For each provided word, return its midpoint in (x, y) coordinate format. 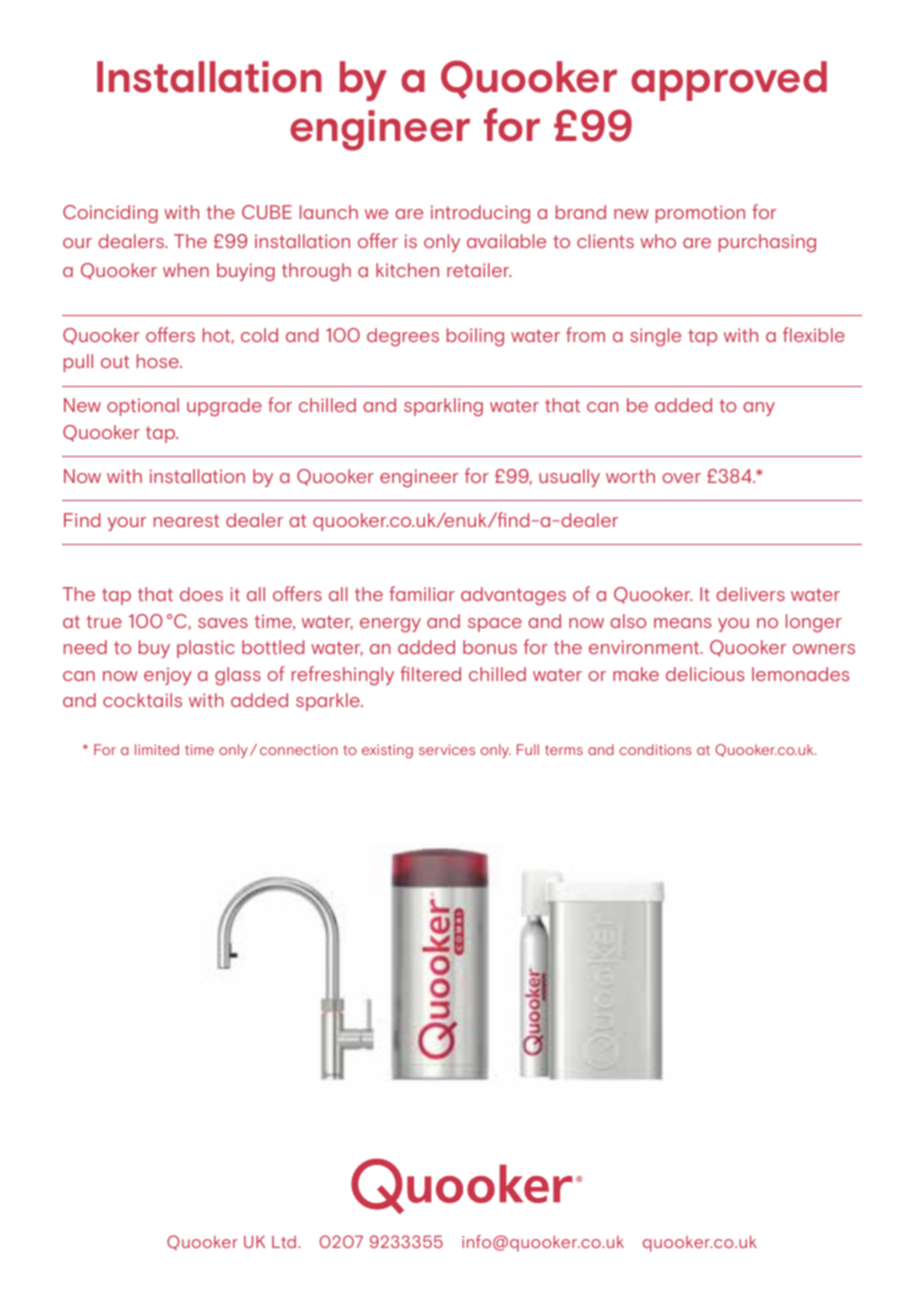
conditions (655, 749)
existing (387, 751)
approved (729, 81)
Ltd (285, 1242)
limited (157, 749)
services (447, 749)
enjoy (168, 676)
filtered (430, 673)
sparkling (443, 407)
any (759, 409)
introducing (480, 214)
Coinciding (110, 214)
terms (564, 750)
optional (143, 407)
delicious (705, 674)
